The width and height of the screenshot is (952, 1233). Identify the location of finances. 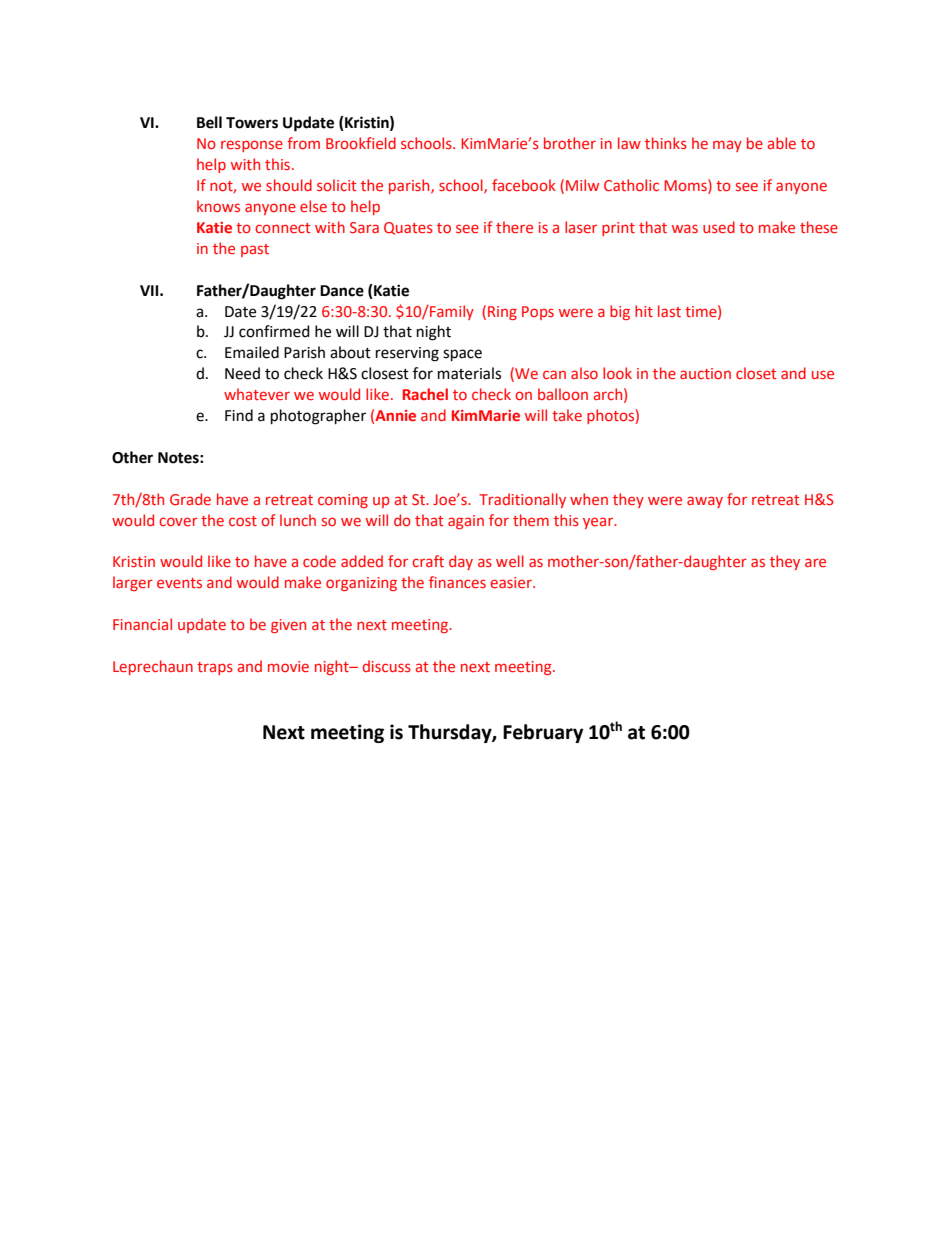
(457, 582).
